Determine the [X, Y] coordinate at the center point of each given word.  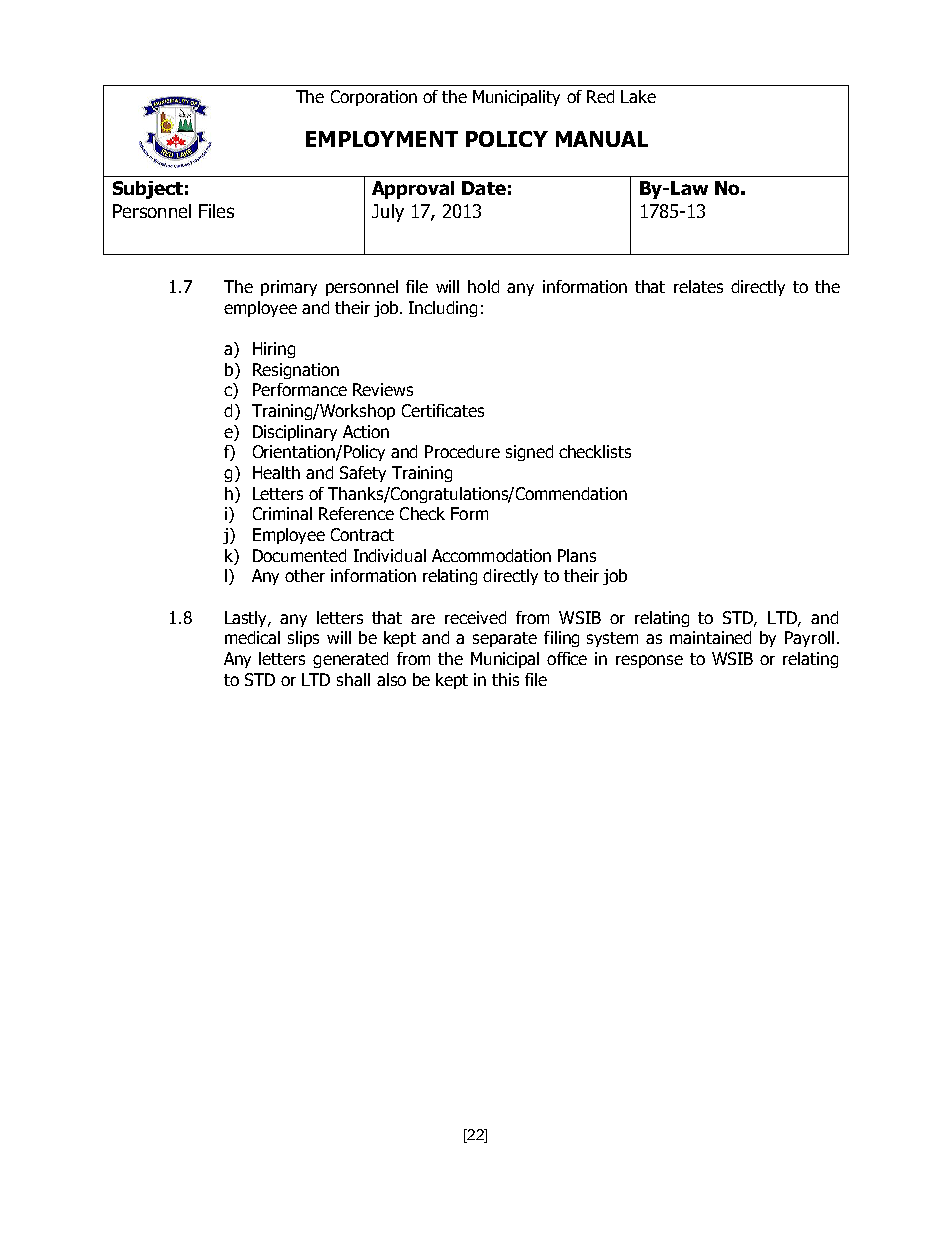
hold [483, 286]
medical [252, 637]
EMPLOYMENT [382, 139]
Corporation [374, 98]
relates [698, 286]
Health [276, 472]
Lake [638, 96]
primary [289, 288]
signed [529, 453]
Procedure [462, 451]
